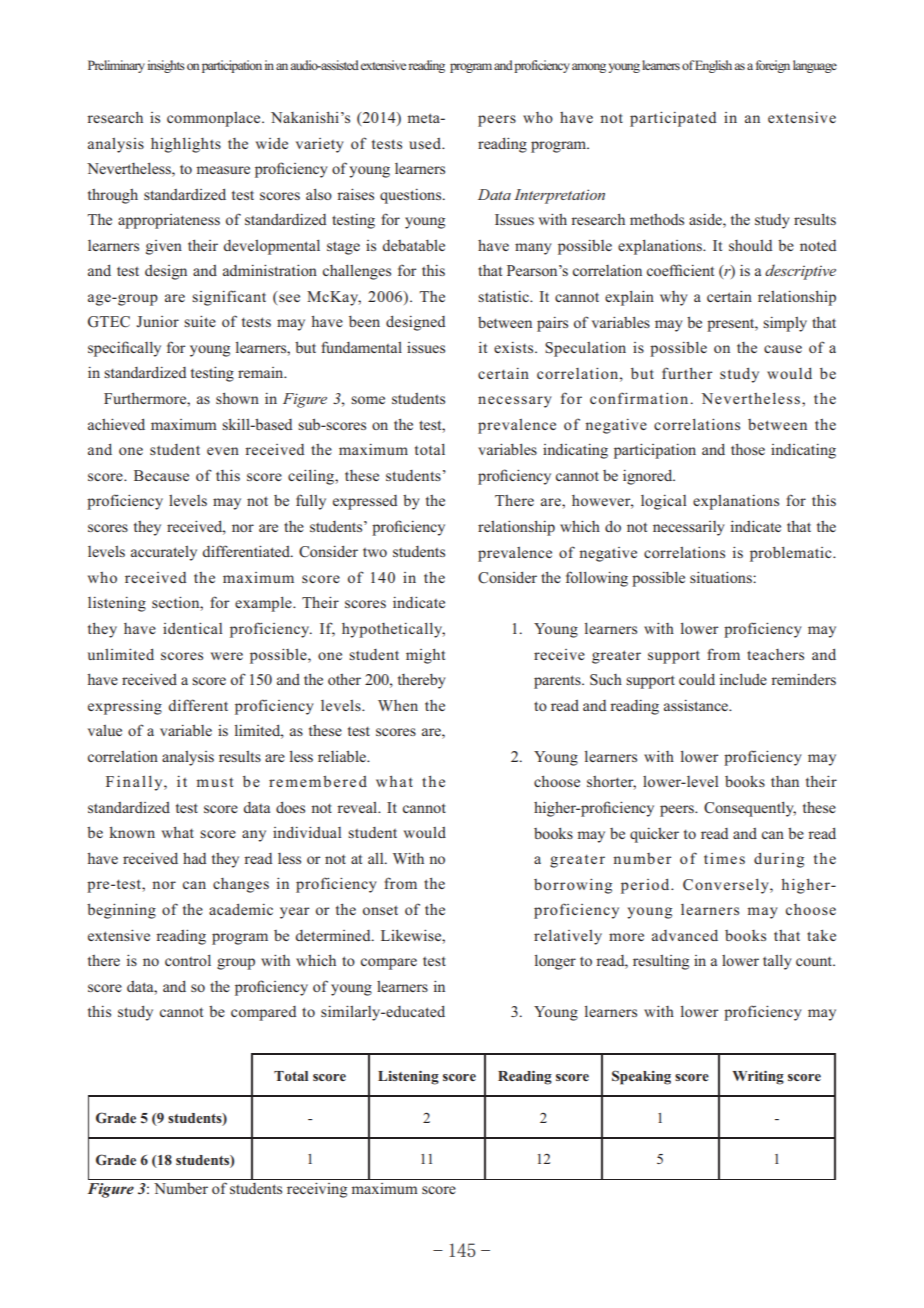 The height and width of the screenshot is (1308, 924). I want to click on might, so click(425, 656).
